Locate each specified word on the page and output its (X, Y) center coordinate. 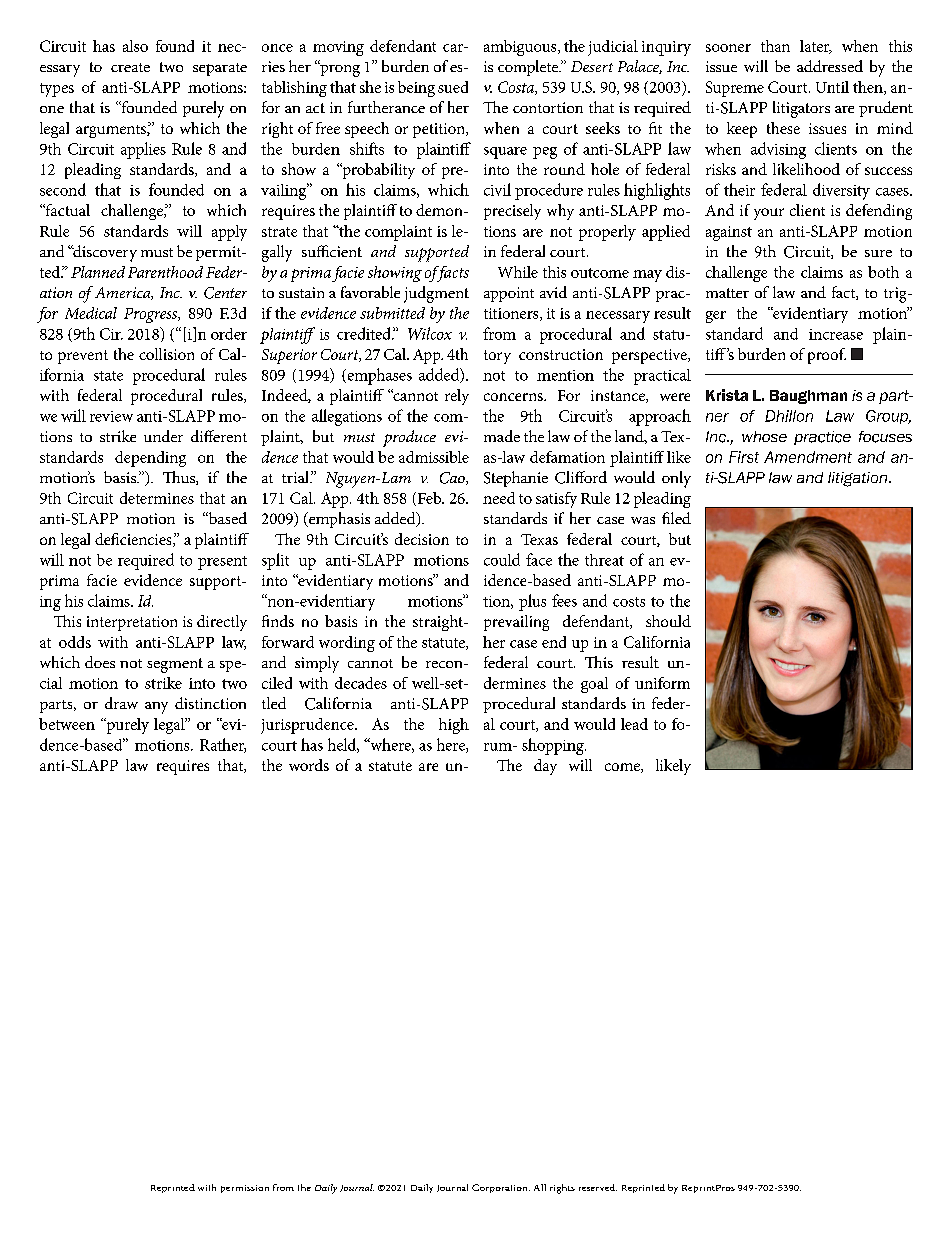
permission (245, 1189)
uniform (662, 683)
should (668, 621)
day (545, 767)
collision (166, 354)
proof (827, 356)
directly (222, 623)
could (502, 559)
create (130, 67)
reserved (598, 1187)
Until (832, 87)
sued (453, 87)
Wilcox (430, 333)
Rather (223, 745)
